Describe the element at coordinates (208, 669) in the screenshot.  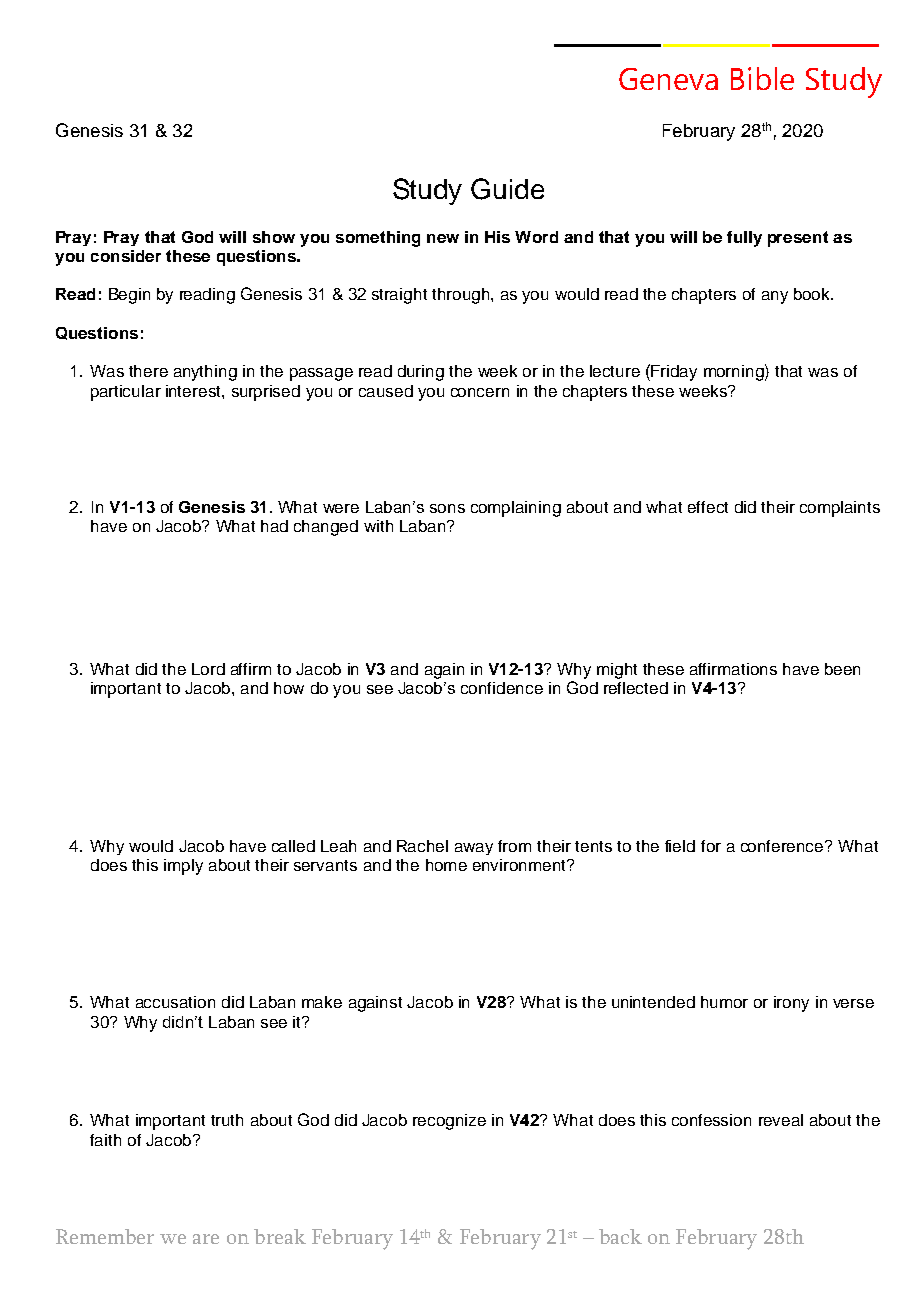
I see `Lord` at that location.
